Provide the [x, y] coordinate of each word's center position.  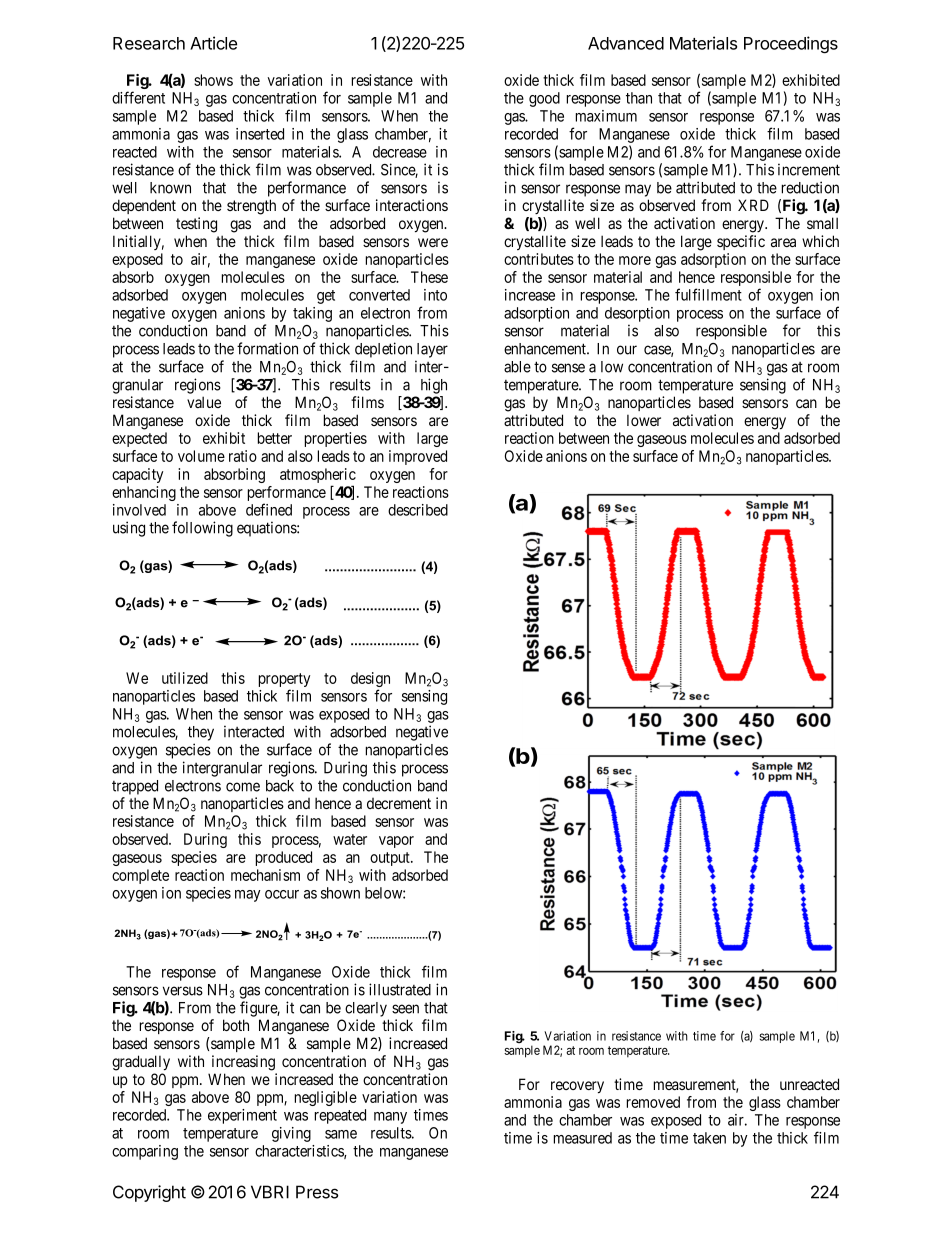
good [544, 99]
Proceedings [791, 45]
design [370, 681]
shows [213, 80]
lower [644, 420]
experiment [242, 1116]
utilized [185, 678]
